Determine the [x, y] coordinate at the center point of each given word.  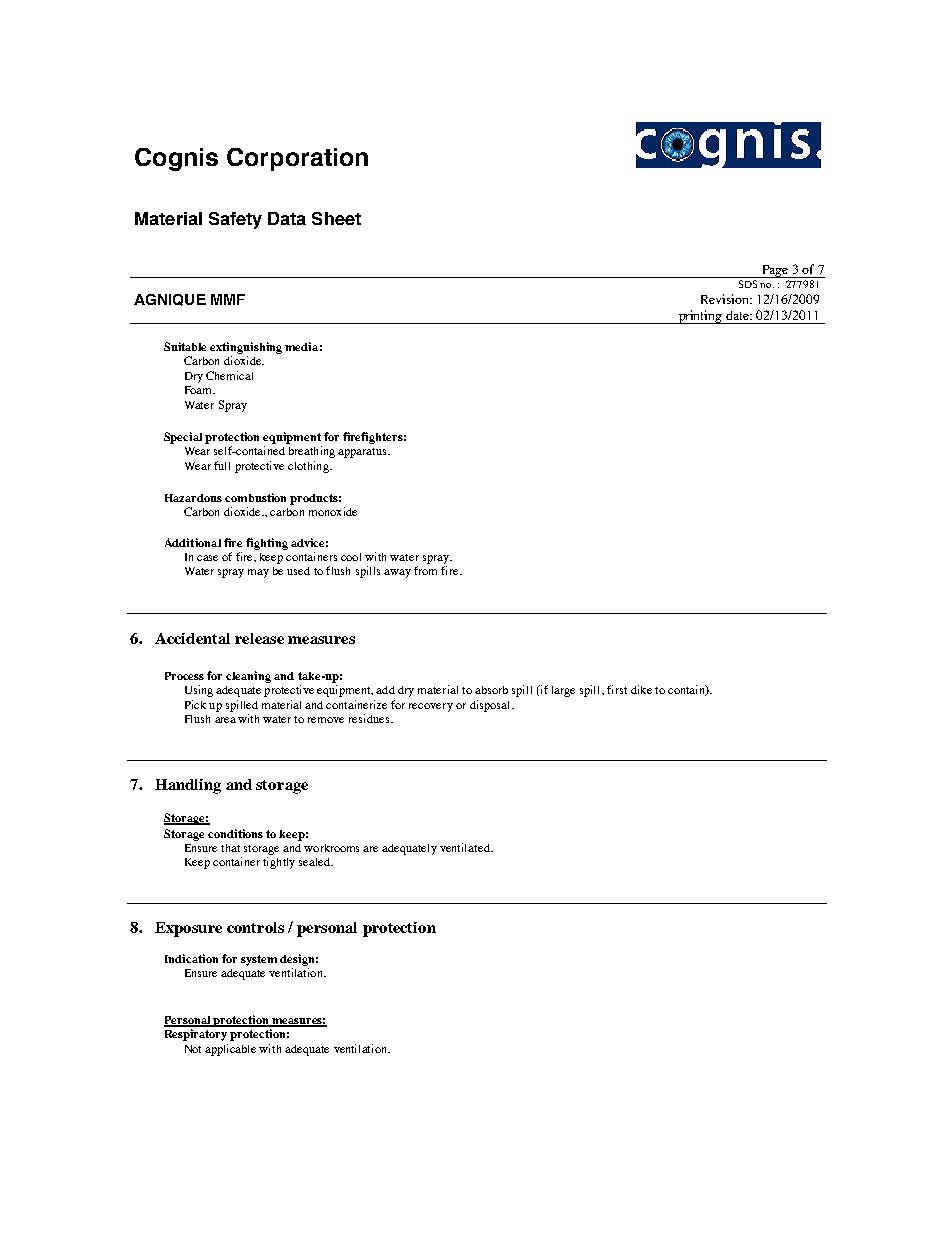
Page [776, 271]
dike [641, 689]
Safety [235, 220]
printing [700, 317]
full [222, 465]
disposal [491, 706]
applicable [230, 1050]
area [225, 720]
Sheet [336, 218]
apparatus [363, 453]
